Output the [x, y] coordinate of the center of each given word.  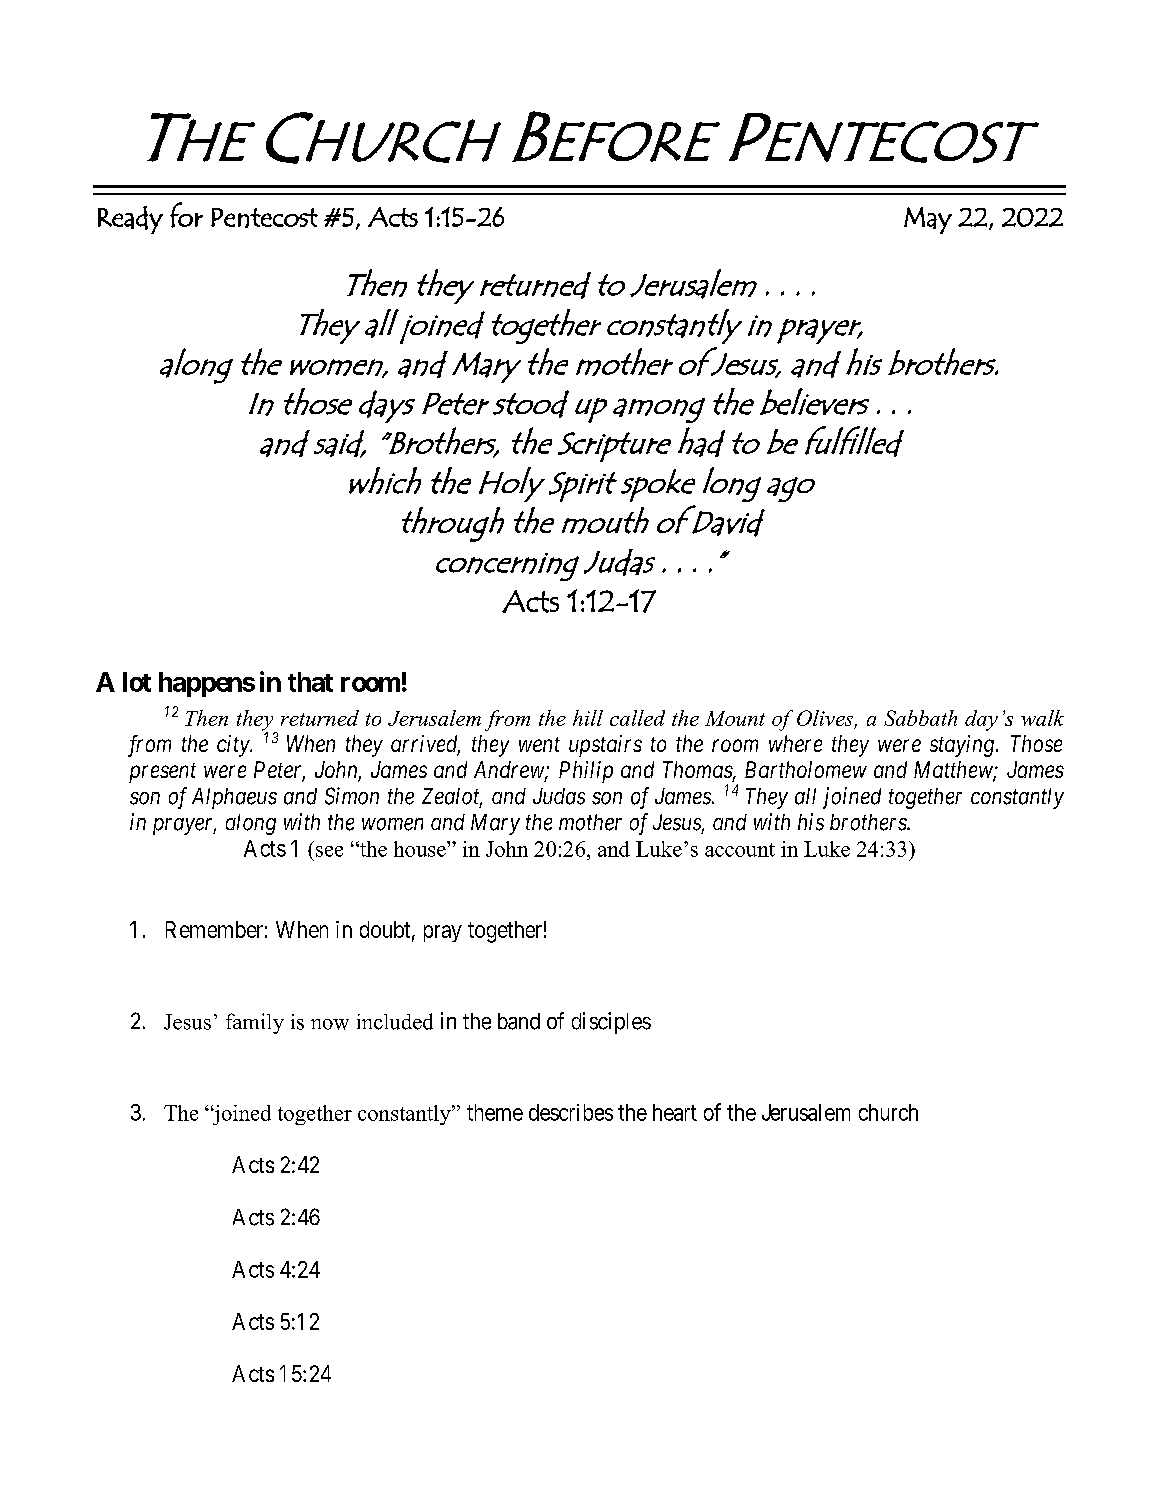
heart [675, 1112]
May [928, 220]
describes [571, 1112]
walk [1042, 718]
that [310, 682]
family [255, 1023]
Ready [130, 220]
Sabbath [920, 718]
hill [588, 718]
